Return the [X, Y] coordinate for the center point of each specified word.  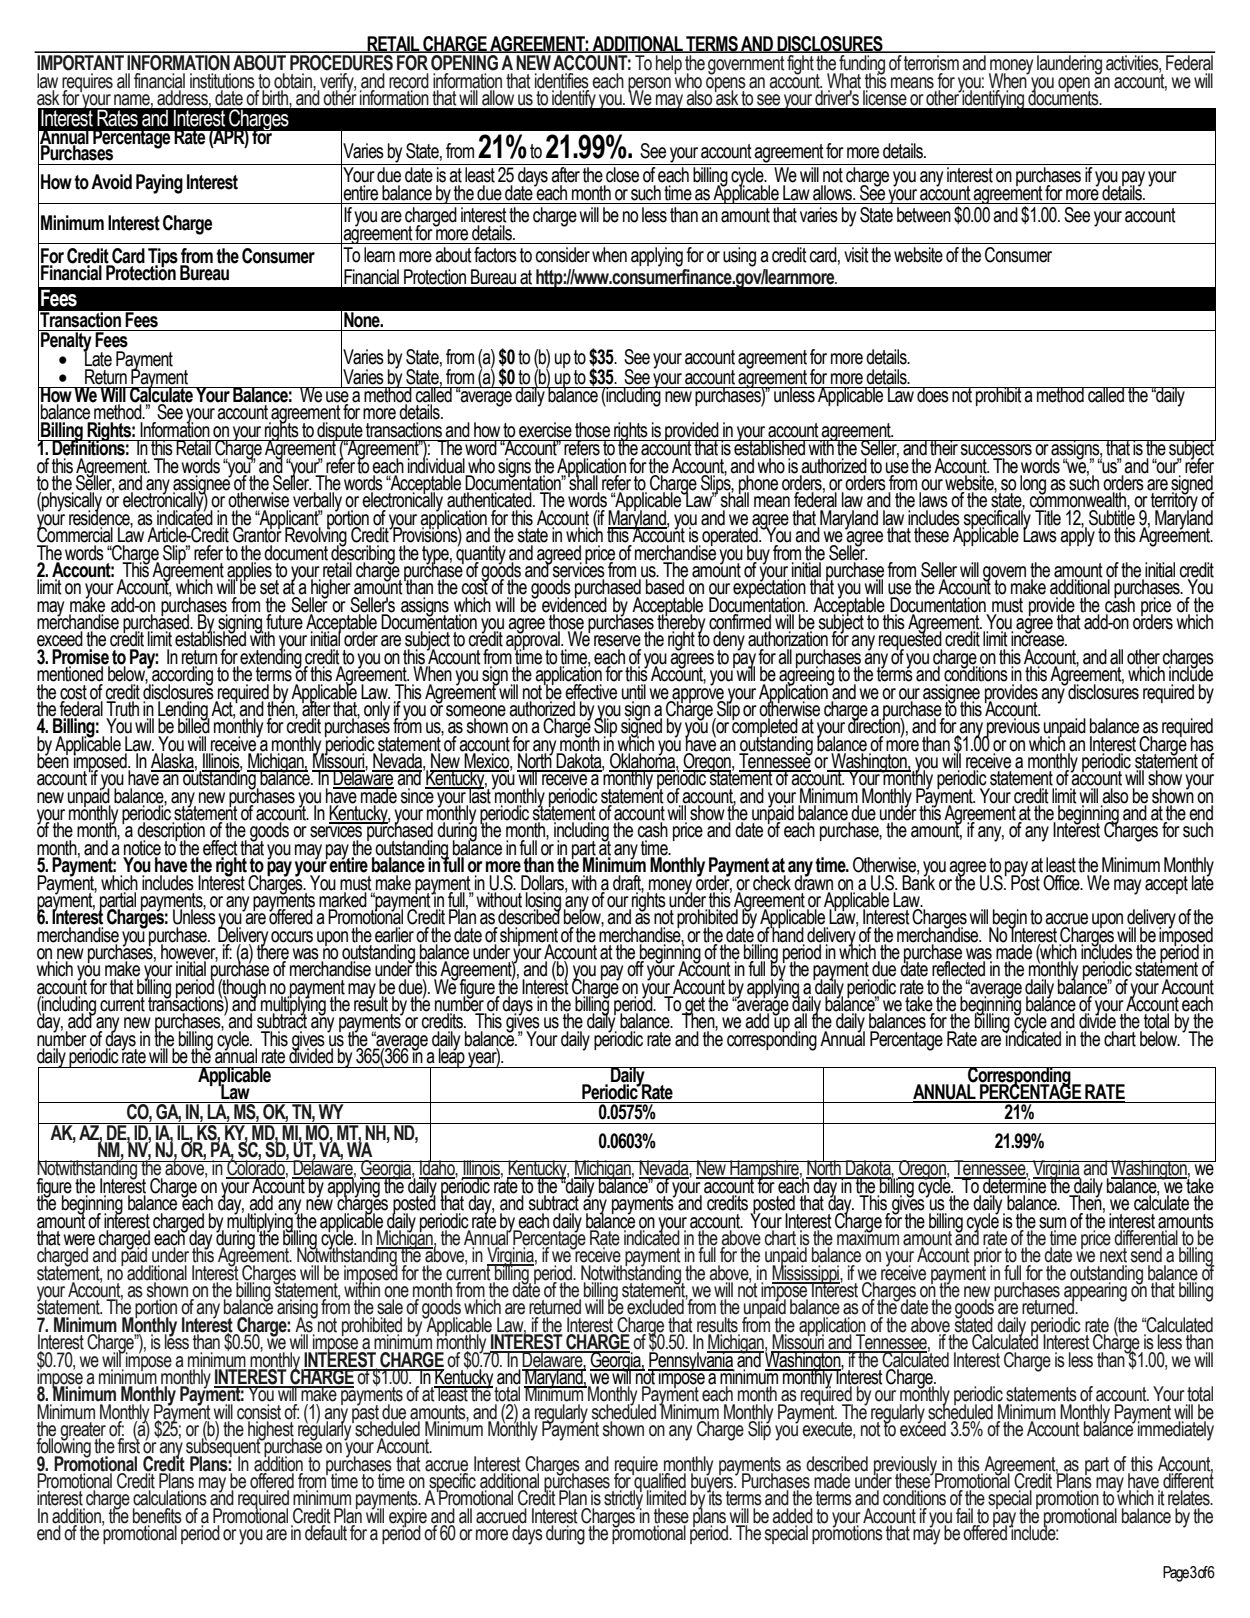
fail [965, 1517]
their [944, 448]
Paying [159, 184]
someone [476, 711]
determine [1015, 1185]
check [772, 883]
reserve [617, 641]
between [924, 215]
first [129, 1445]
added [792, 1517]
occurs [292, 937]
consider [563, 255]
